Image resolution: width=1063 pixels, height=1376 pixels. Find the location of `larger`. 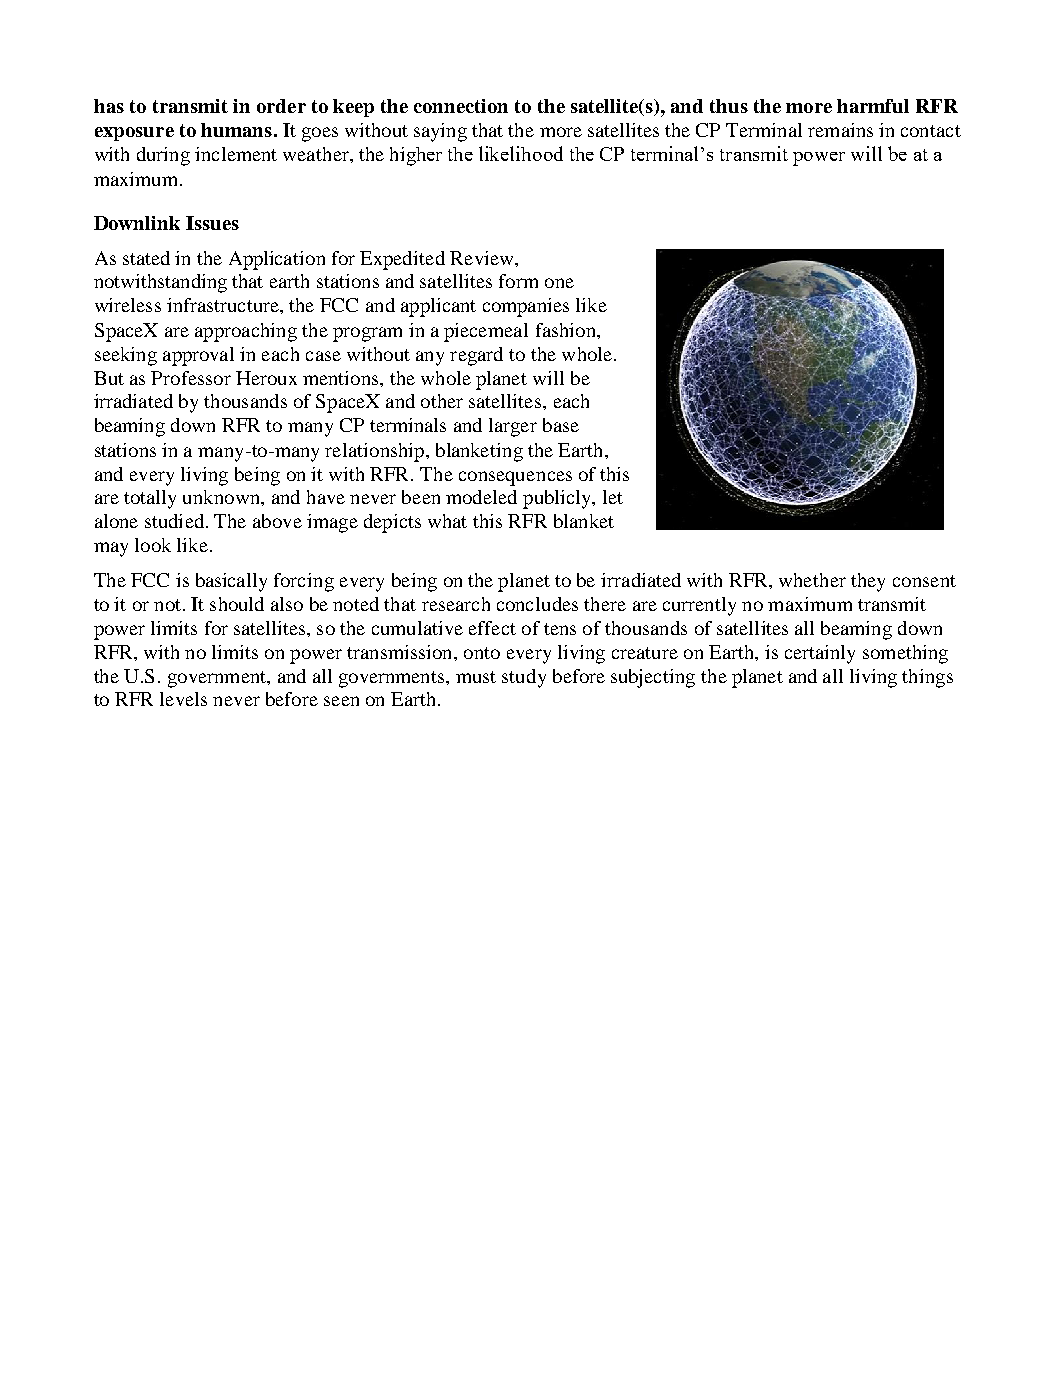

larger is located at coordinates (513, 427).
